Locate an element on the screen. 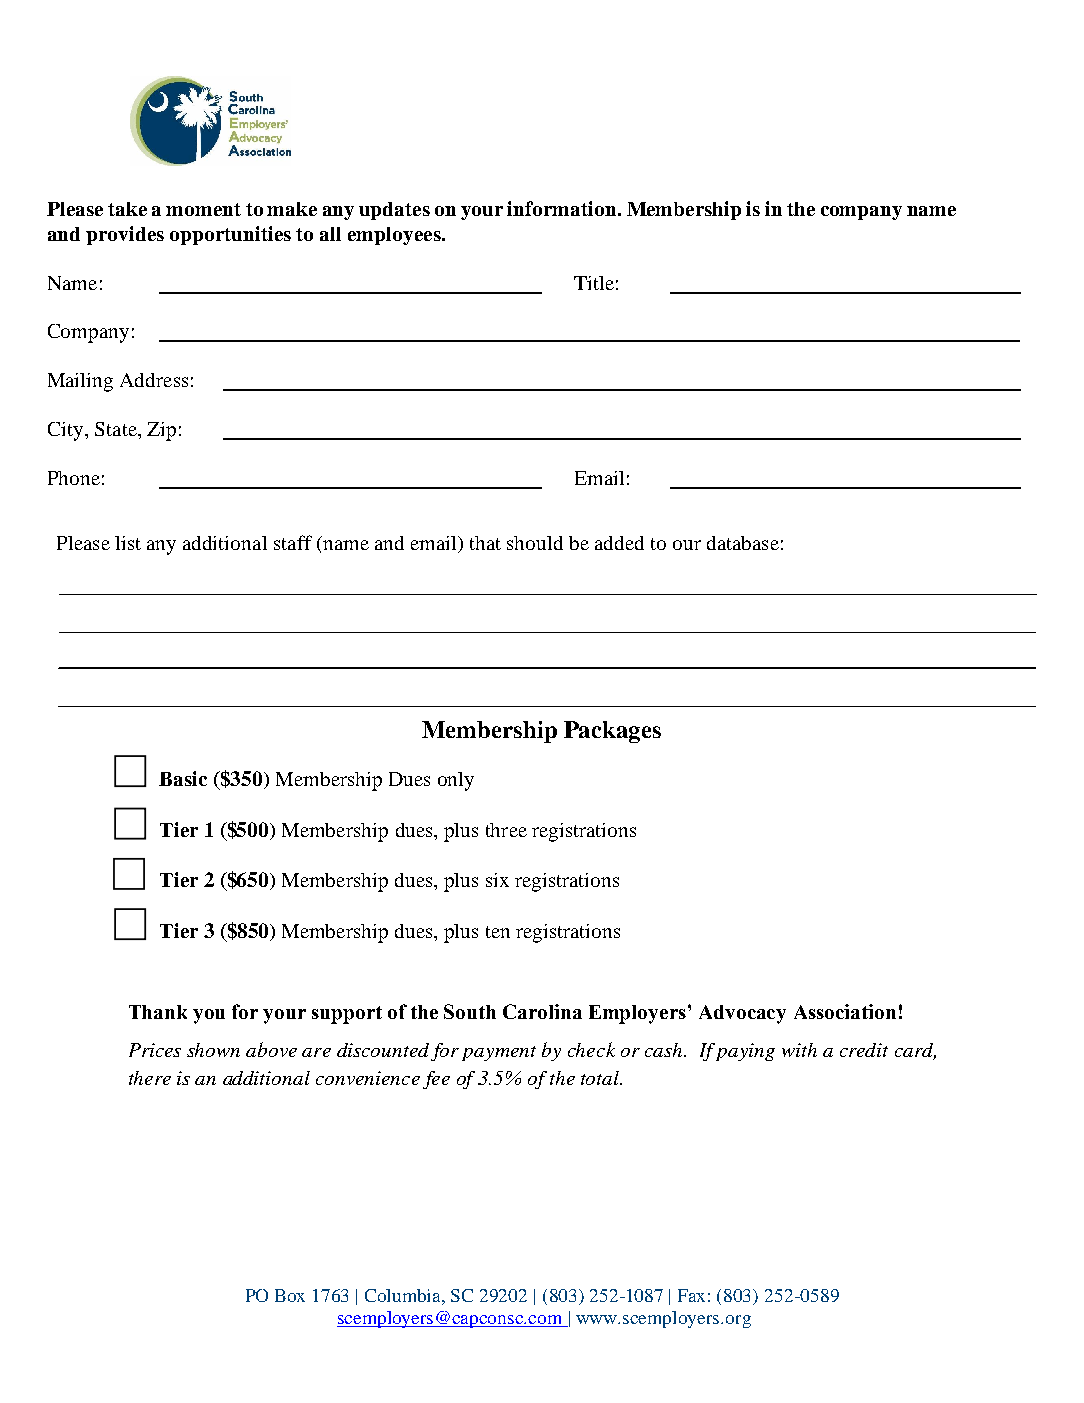 Image resolution: width=1084 pixels, height=1403 pixels. fee is located at coordinates (436, 1080).
